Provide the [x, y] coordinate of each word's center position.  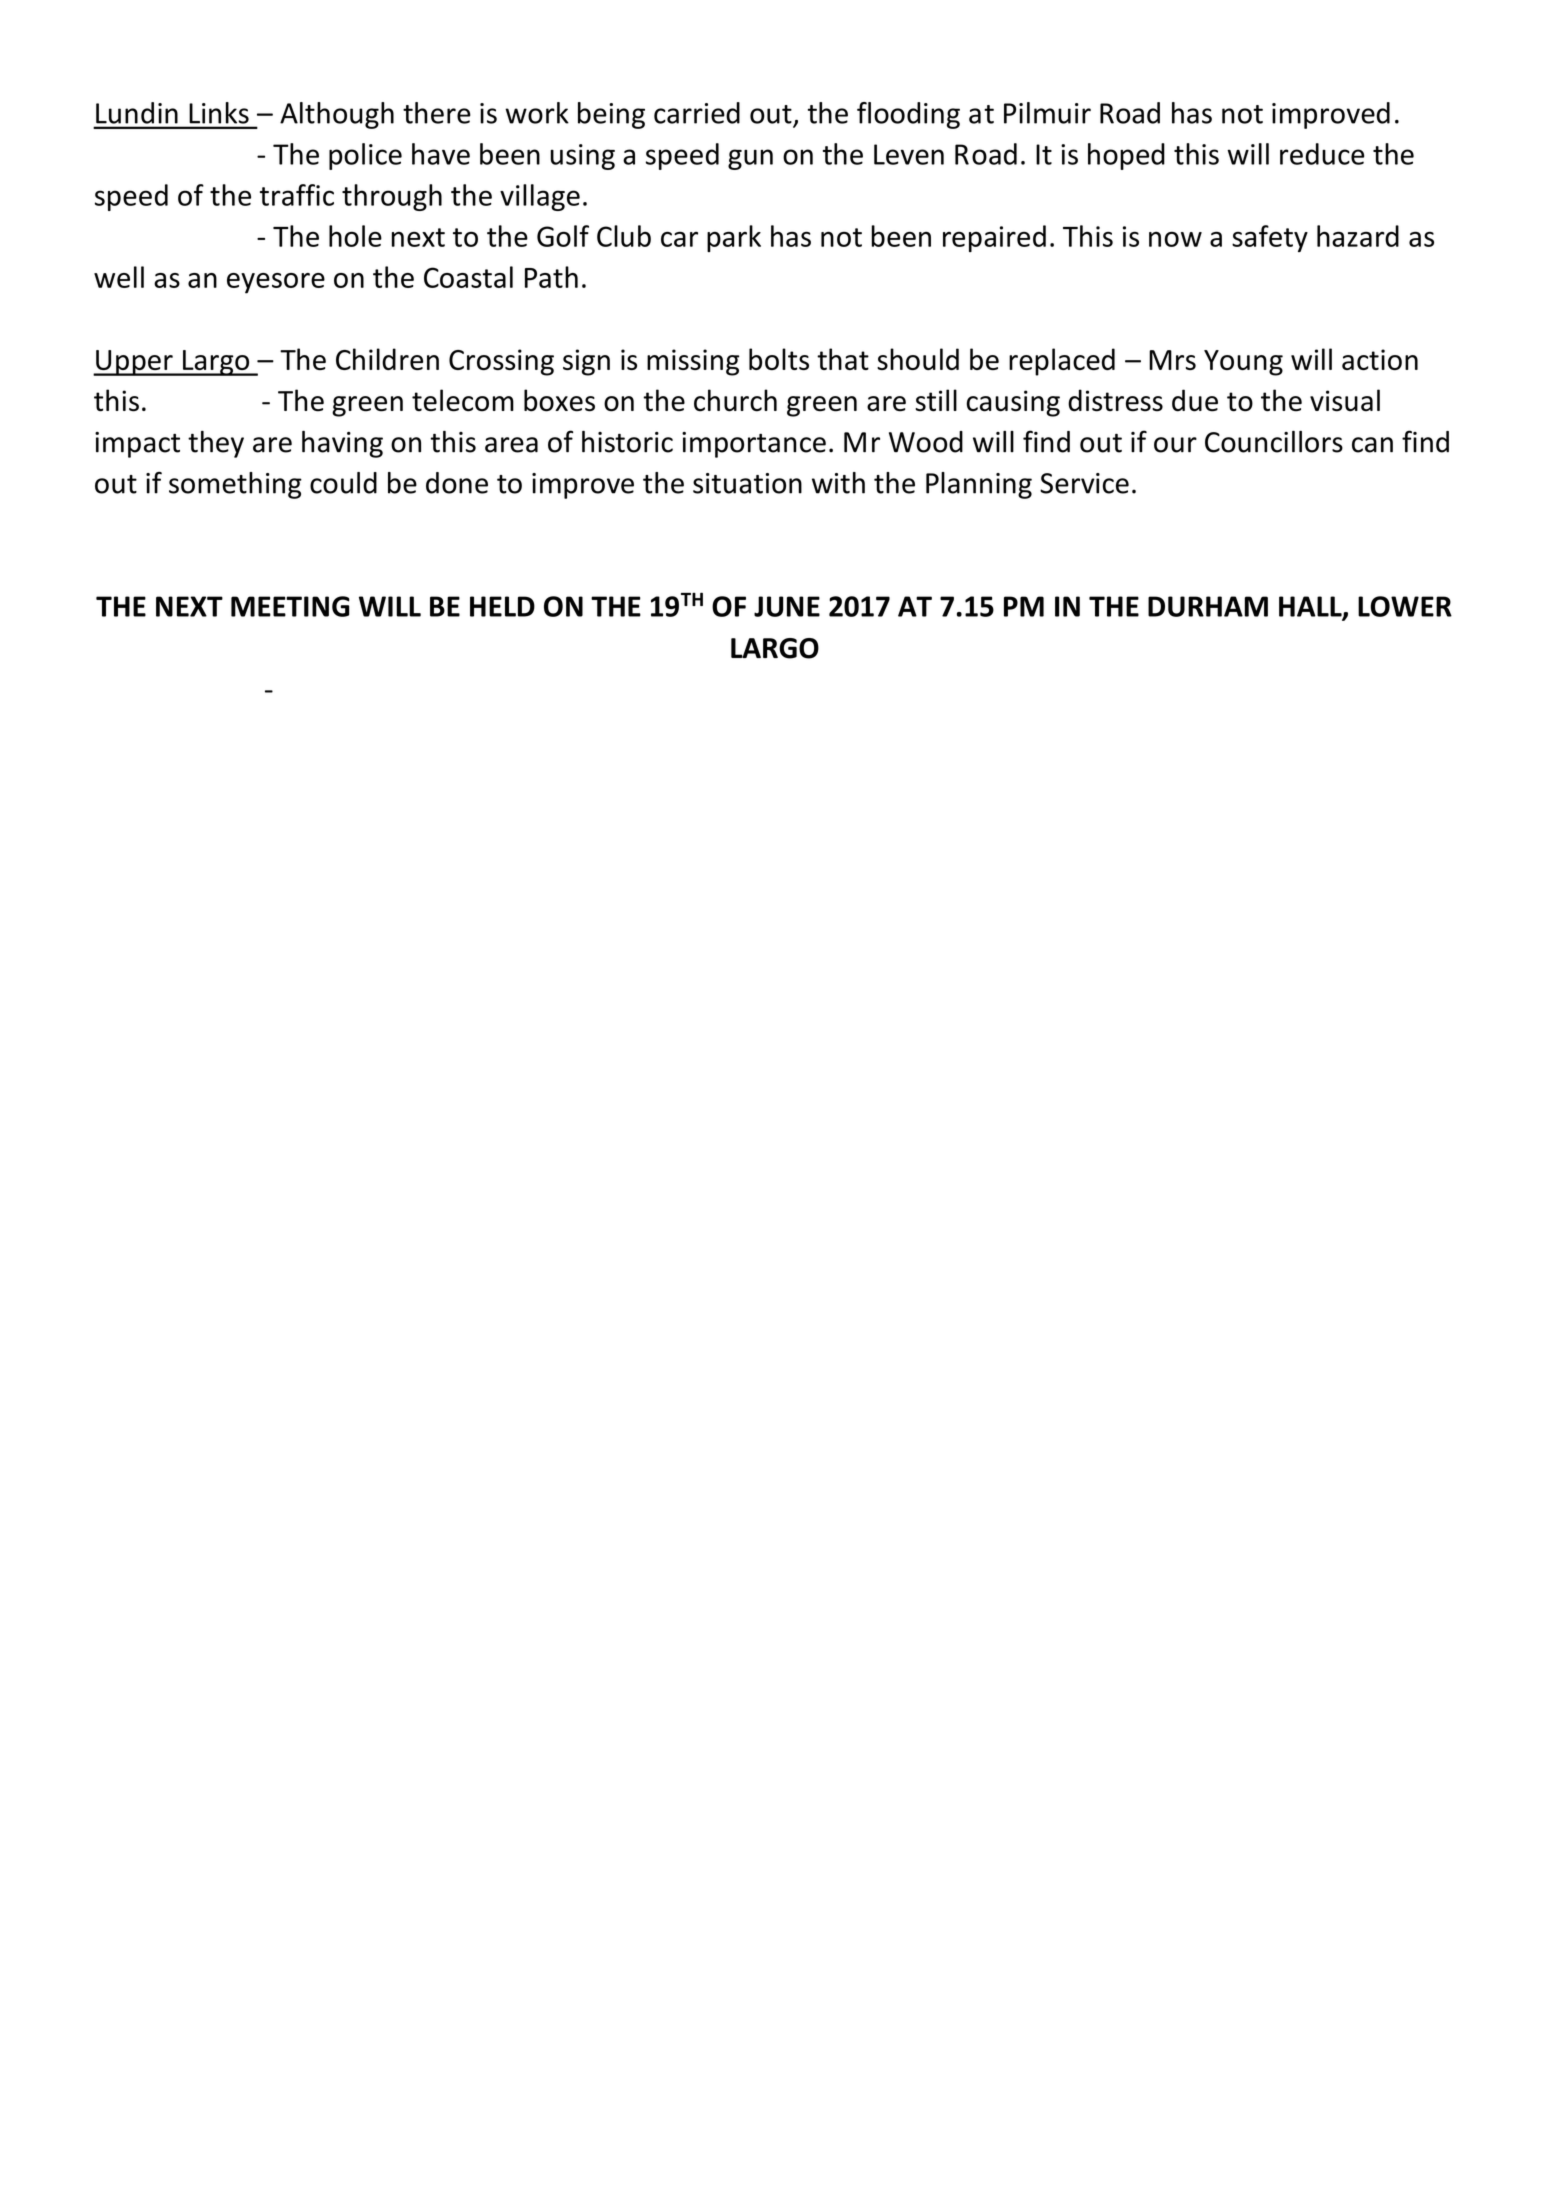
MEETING [290, 606]
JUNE [787, 606]
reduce [1322, 154]
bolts [779, 359]
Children [387, 359]
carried [697, 113]
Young [1243, 363]
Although [337, 115]
